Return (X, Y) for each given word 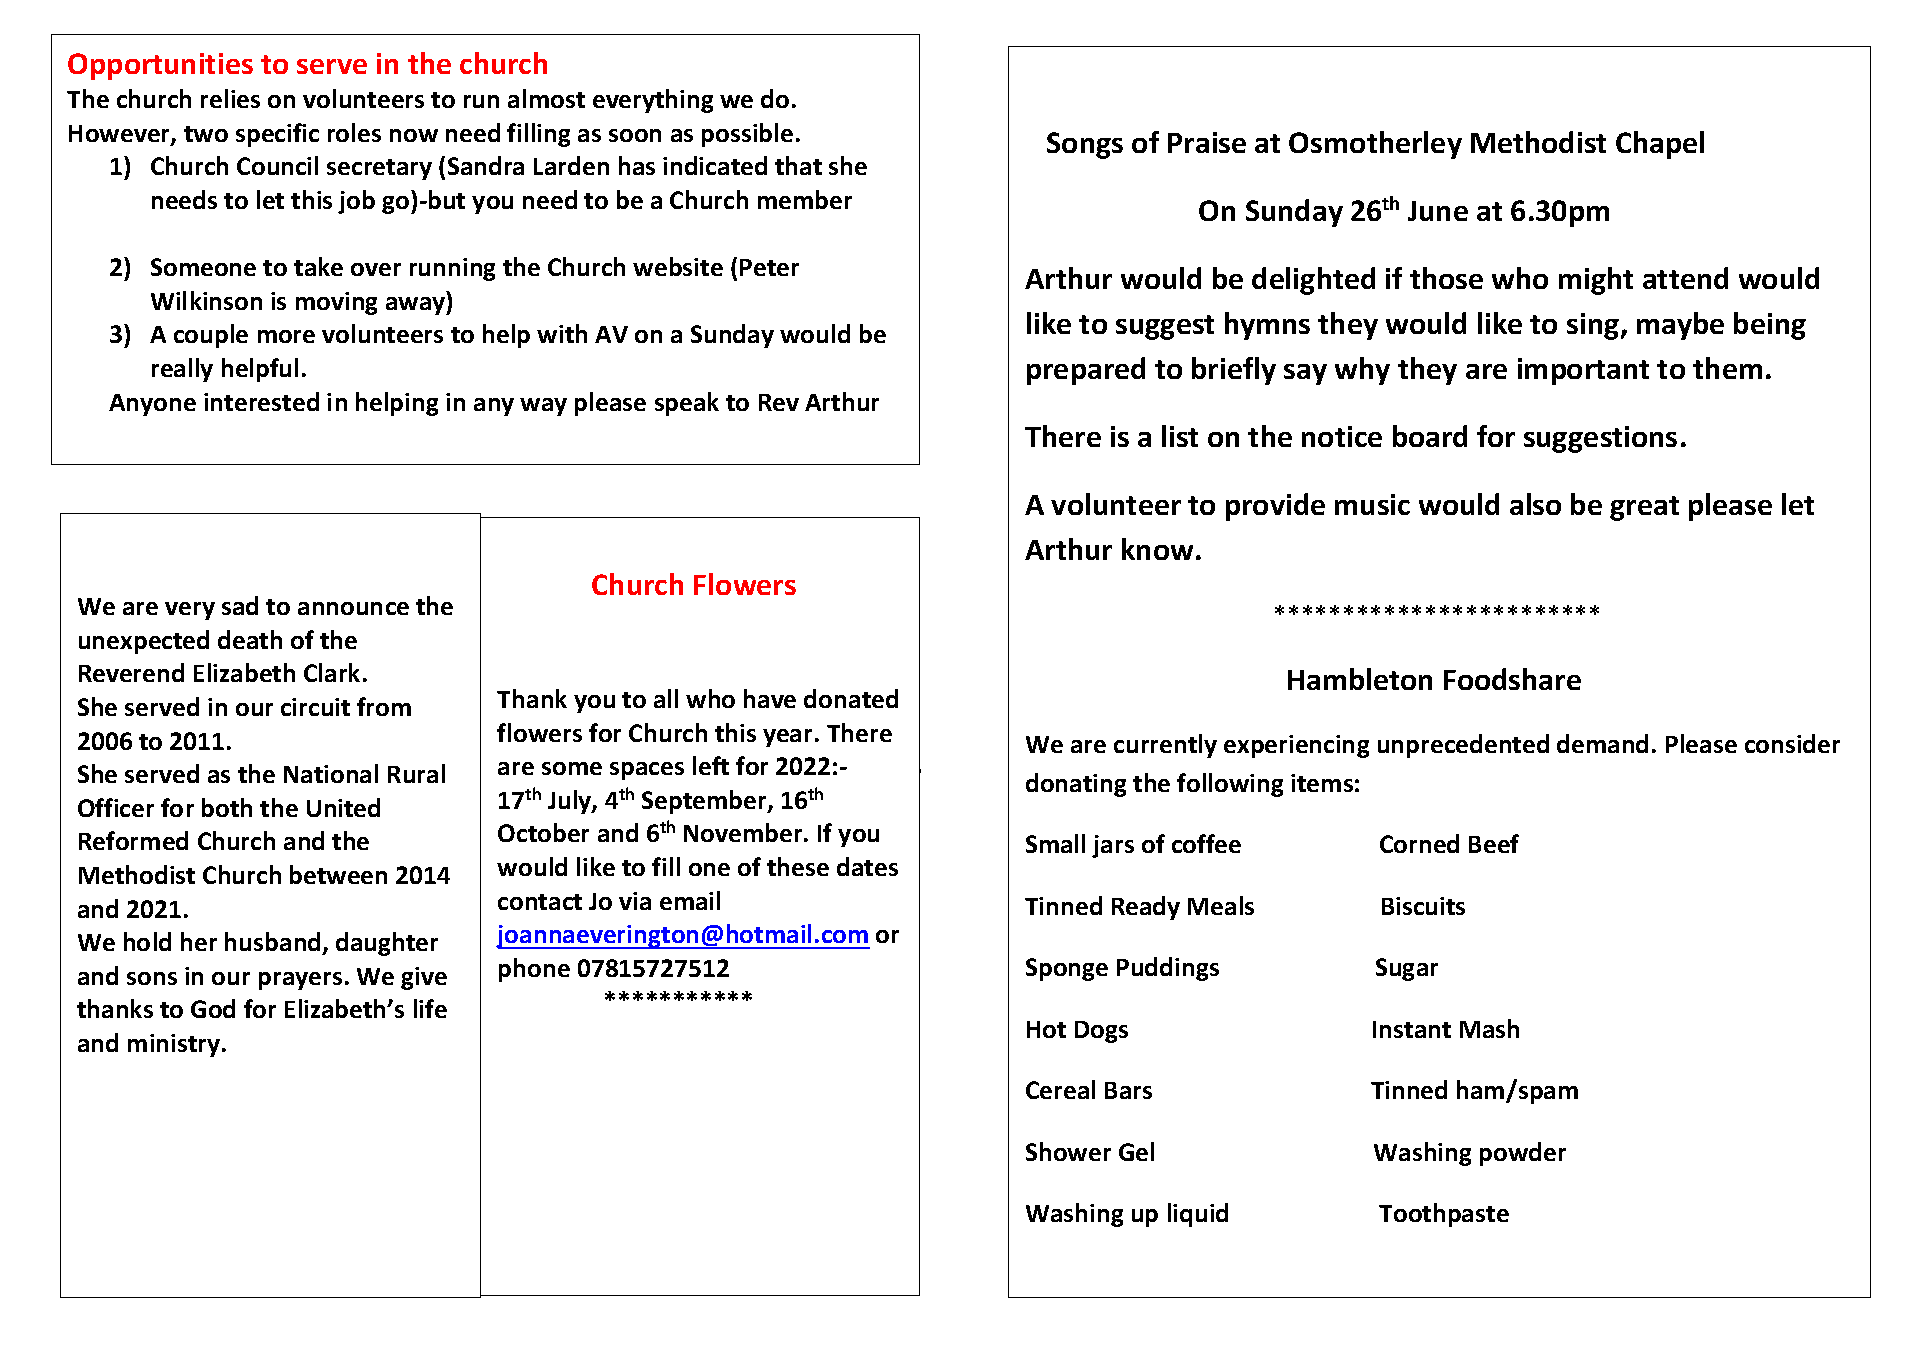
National (331, 773)
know (1157, 549)
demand (1602, 743)
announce (353, 608)
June (1438, 211)
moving (336, 303)
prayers (300, 981)
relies (230, 98)
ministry (175, 1045)
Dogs (1101, 1032)
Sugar (1407, 969)
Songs (1085, 145)
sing (1593, 326)
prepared (1086, 371)
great (1644, 508)
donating (1076, 785)
